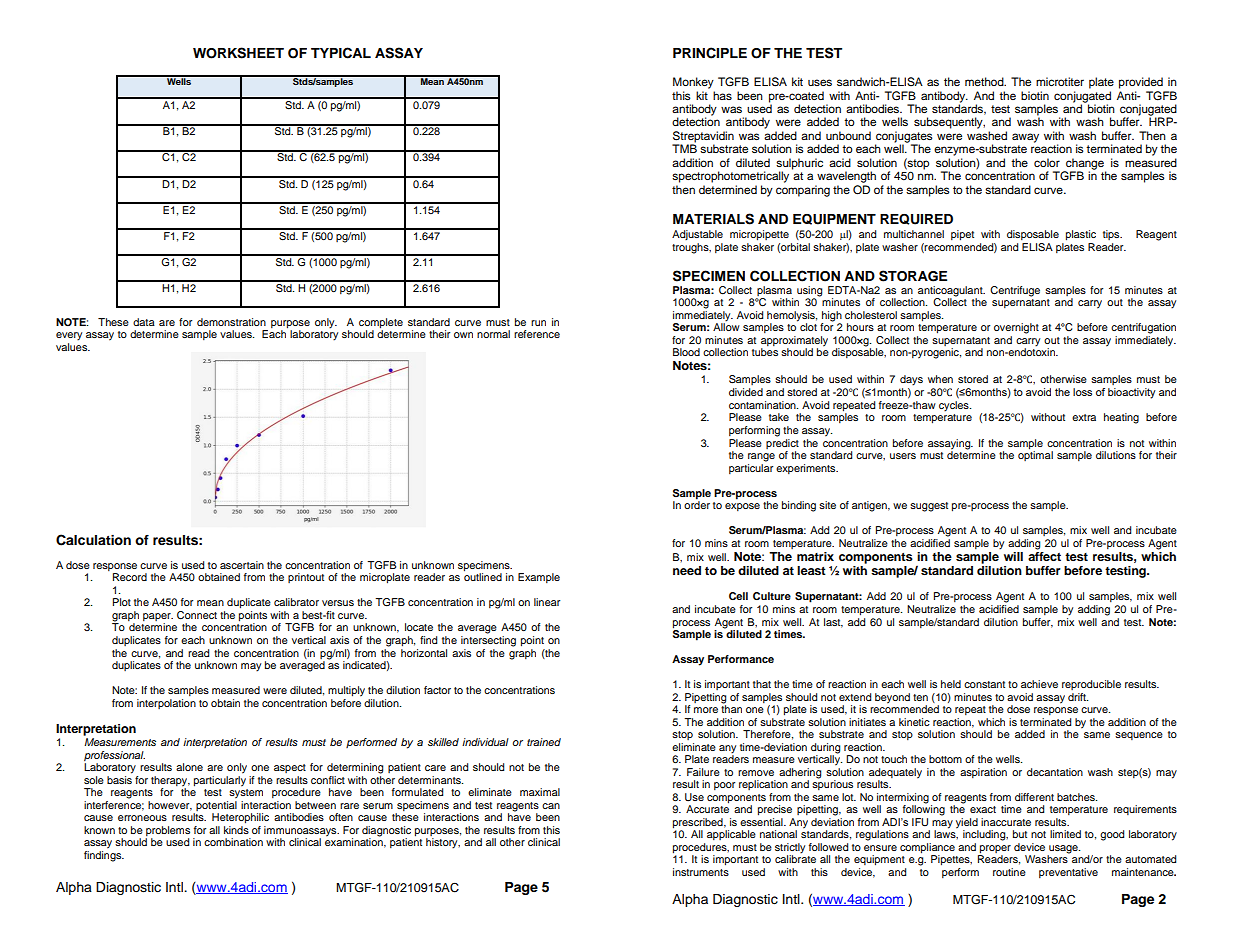 Image resolution: width=1233 pixels, height=952 pixels. What do you see at coordinates (197, 615) in the screenshot?
I see `Connect` at bounding box center [197, 615].
